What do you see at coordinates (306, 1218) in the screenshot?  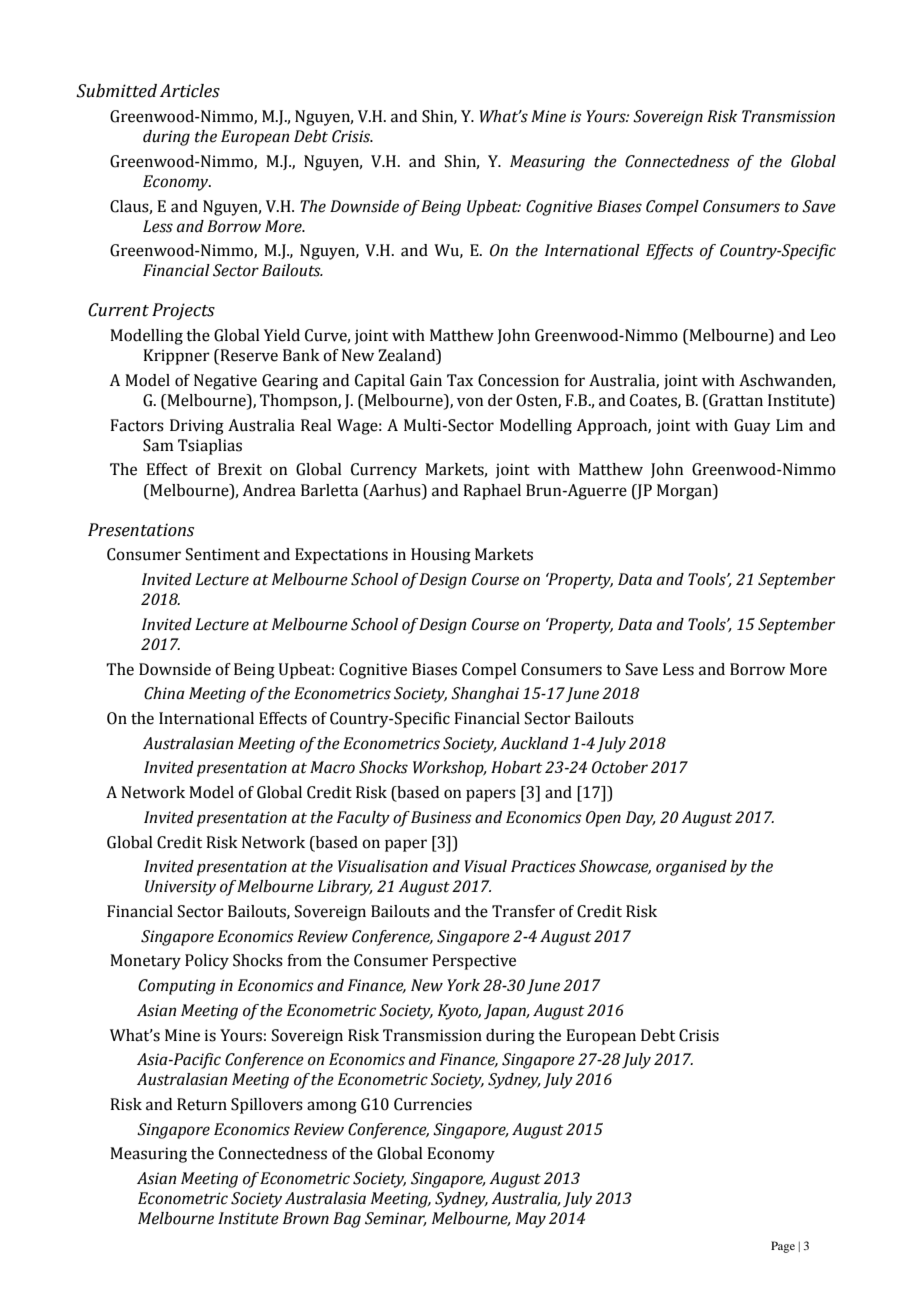 I see `Brown` at bounding box center [306, 1218].
